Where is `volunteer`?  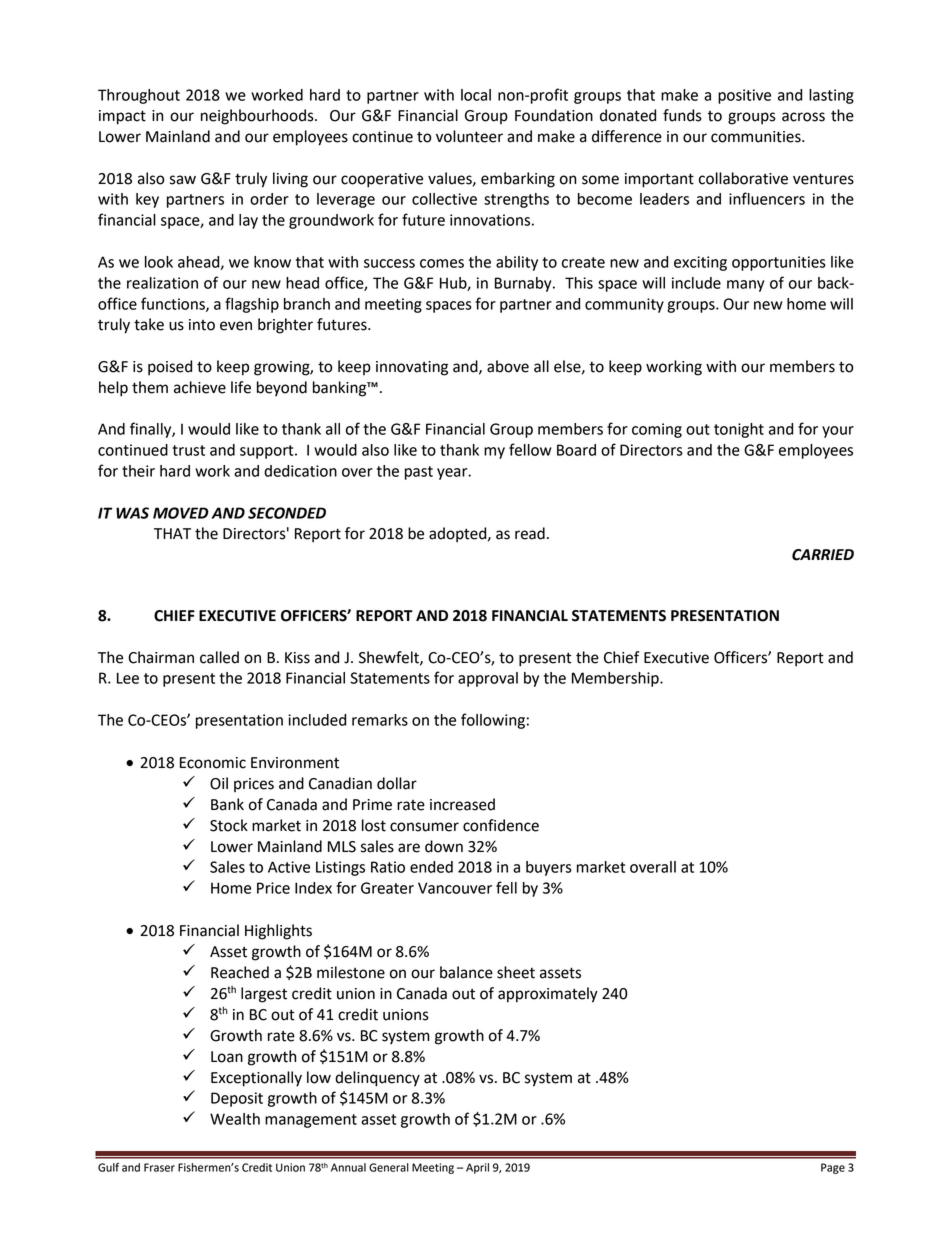 volunteer is located at coordinates (469, 136).
